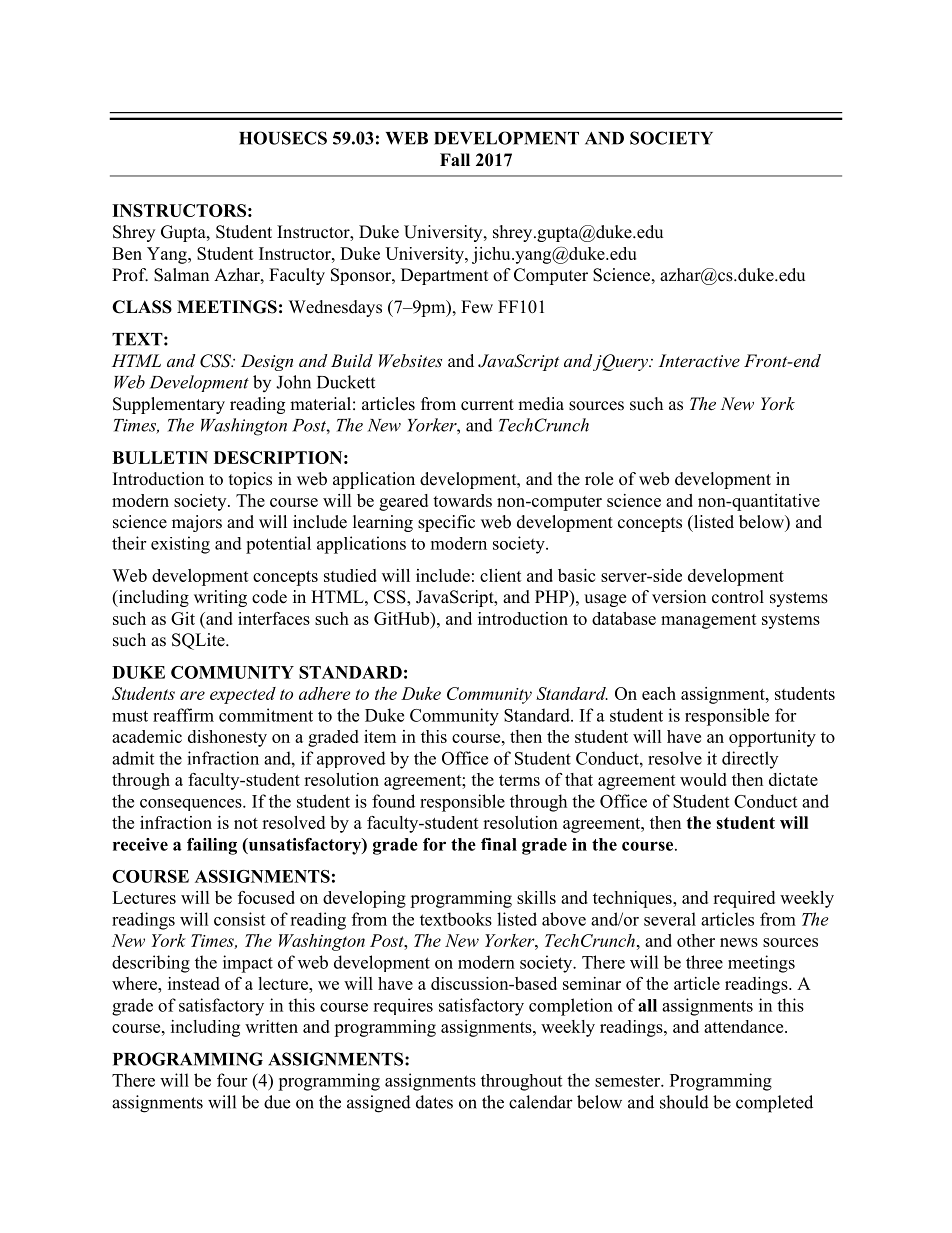 This image has width=952, height=1233. What do you see at coordinates (455, 159) in the image?
I see `Fall` at bounding box center [455, 159].
